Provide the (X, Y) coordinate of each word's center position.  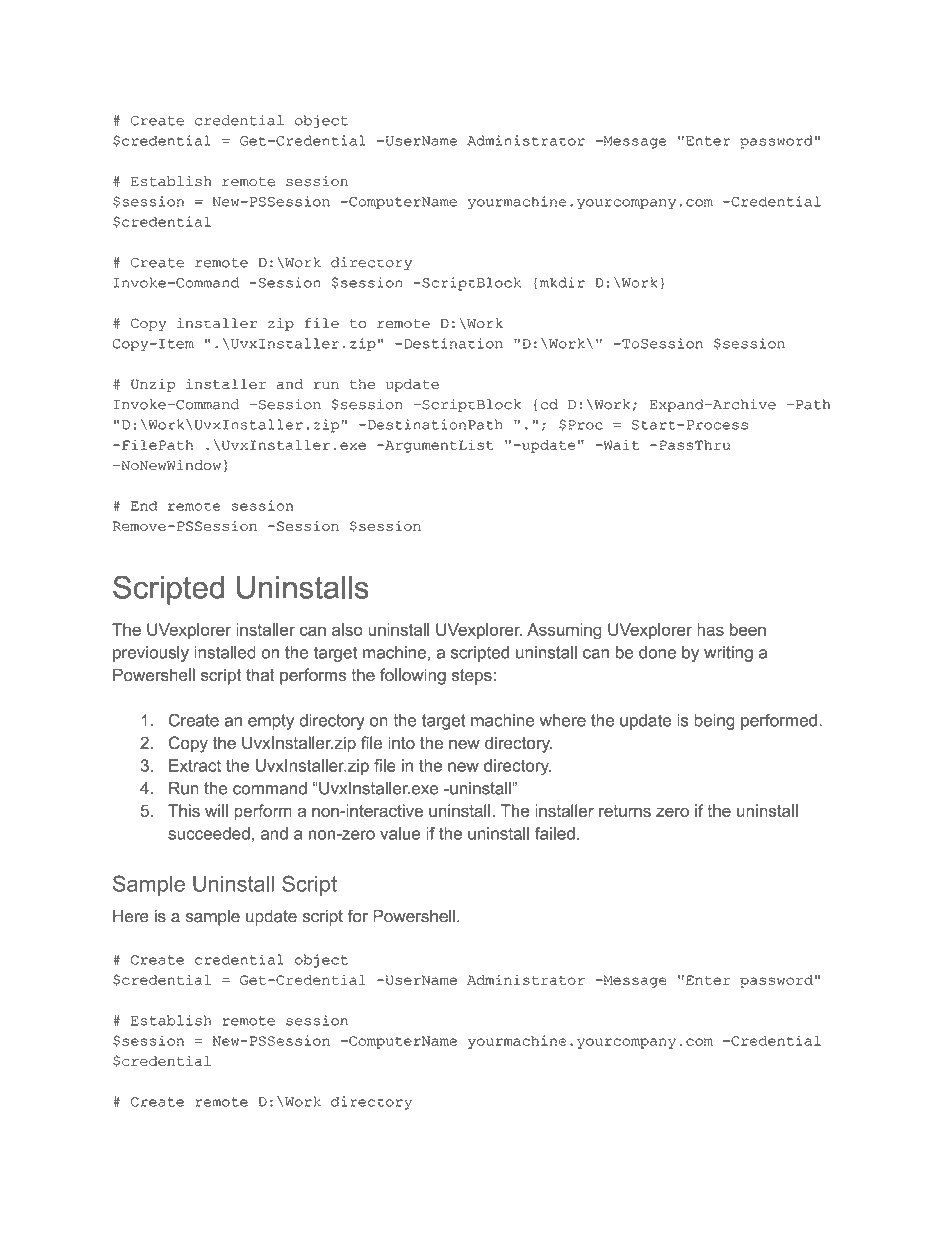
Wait (620, 444)
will (216, 810)
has (710, 629)
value (400, 833)
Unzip (153, 385)
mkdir (562, 282)
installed (225, 652)
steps (473, 677)
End (144, 505)
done (657, 652)
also (347, 629)
